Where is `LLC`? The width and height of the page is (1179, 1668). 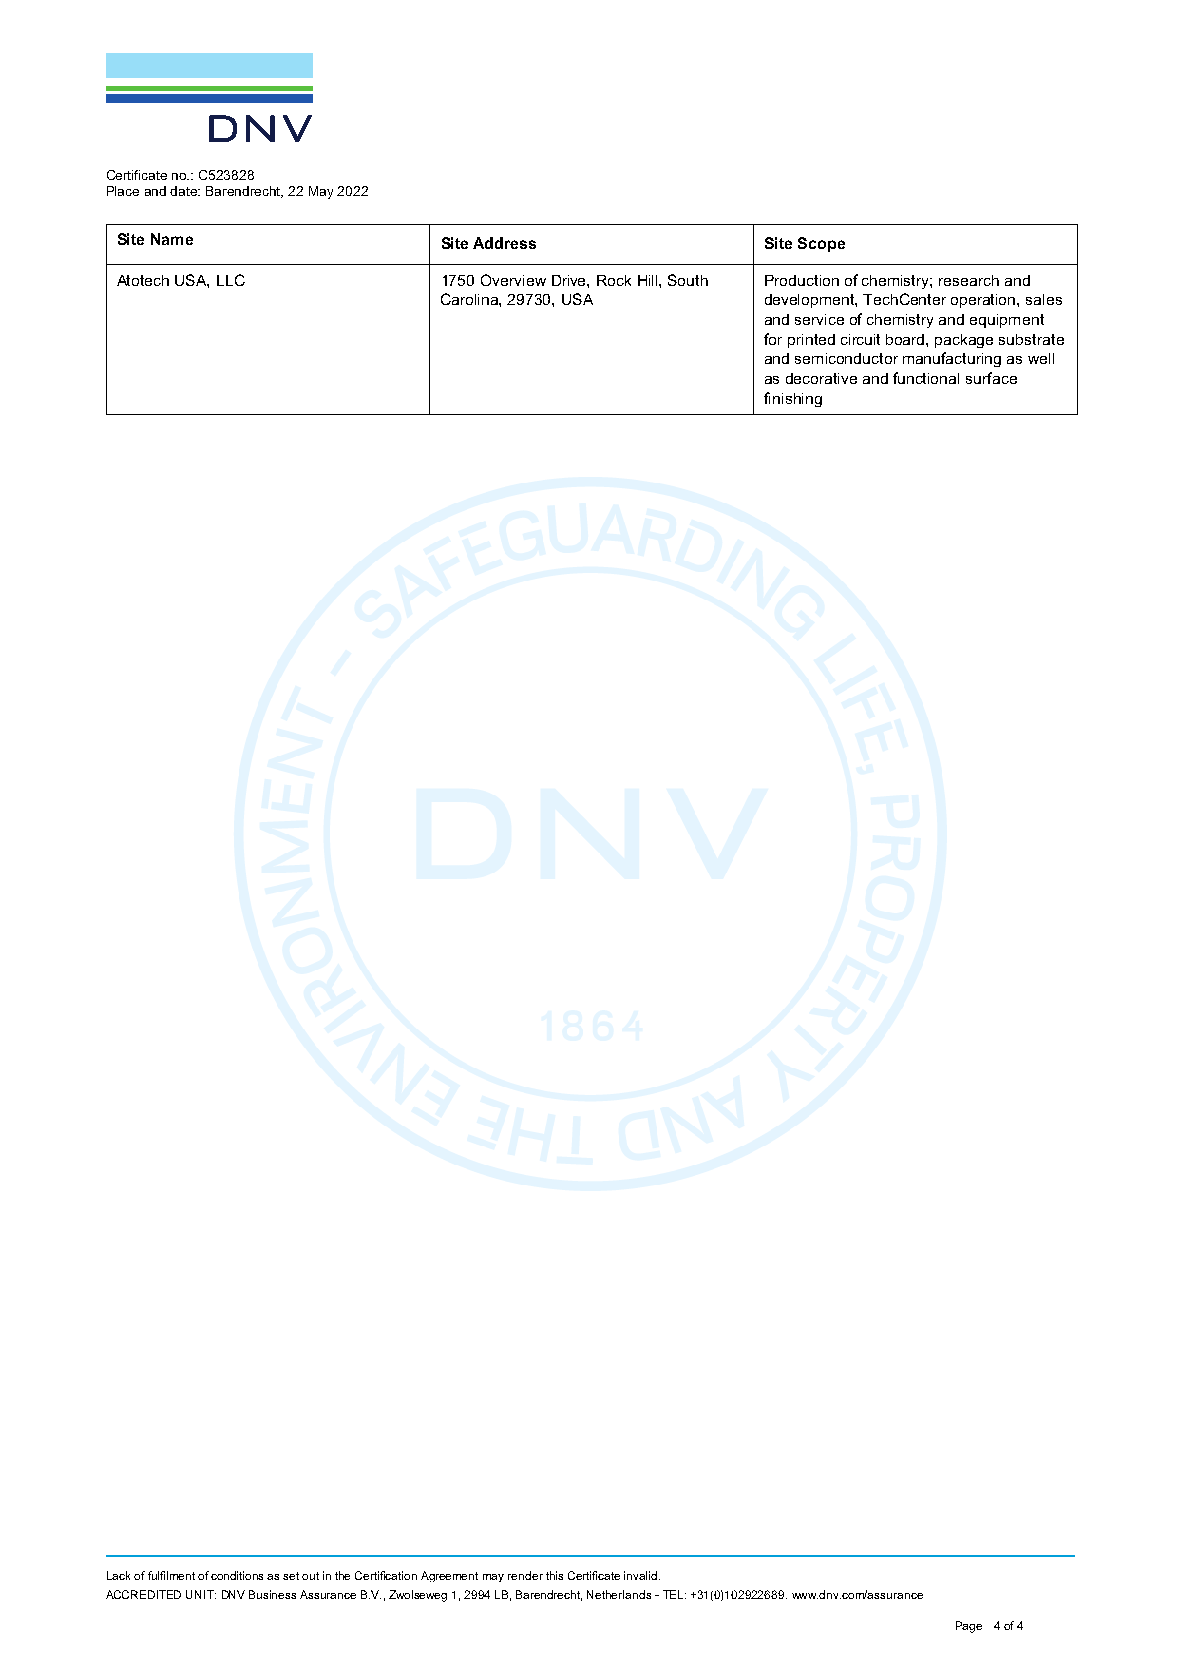
LLC is located at coordinates (231, 280).
